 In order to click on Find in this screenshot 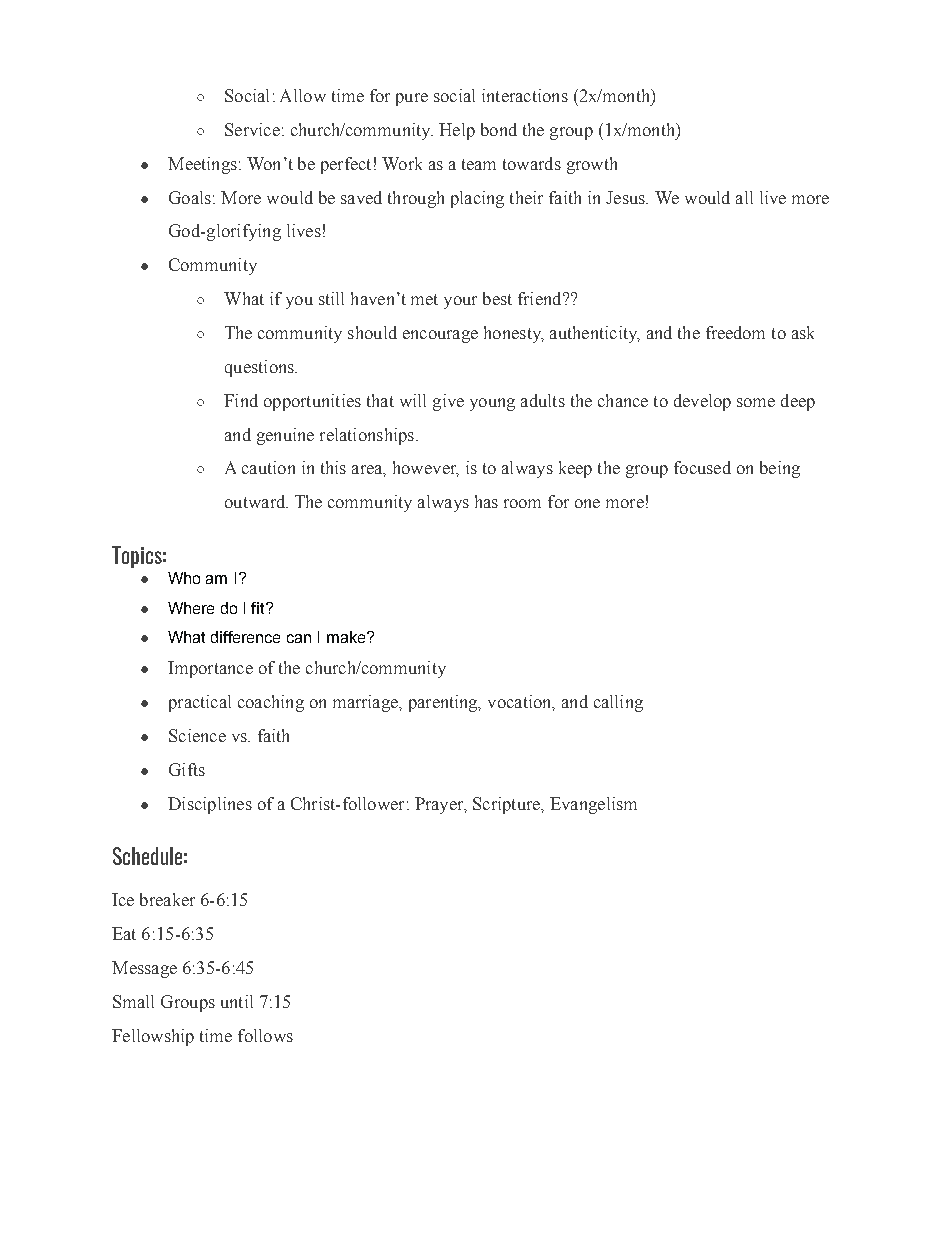, I will do `click(241, 400)`.
